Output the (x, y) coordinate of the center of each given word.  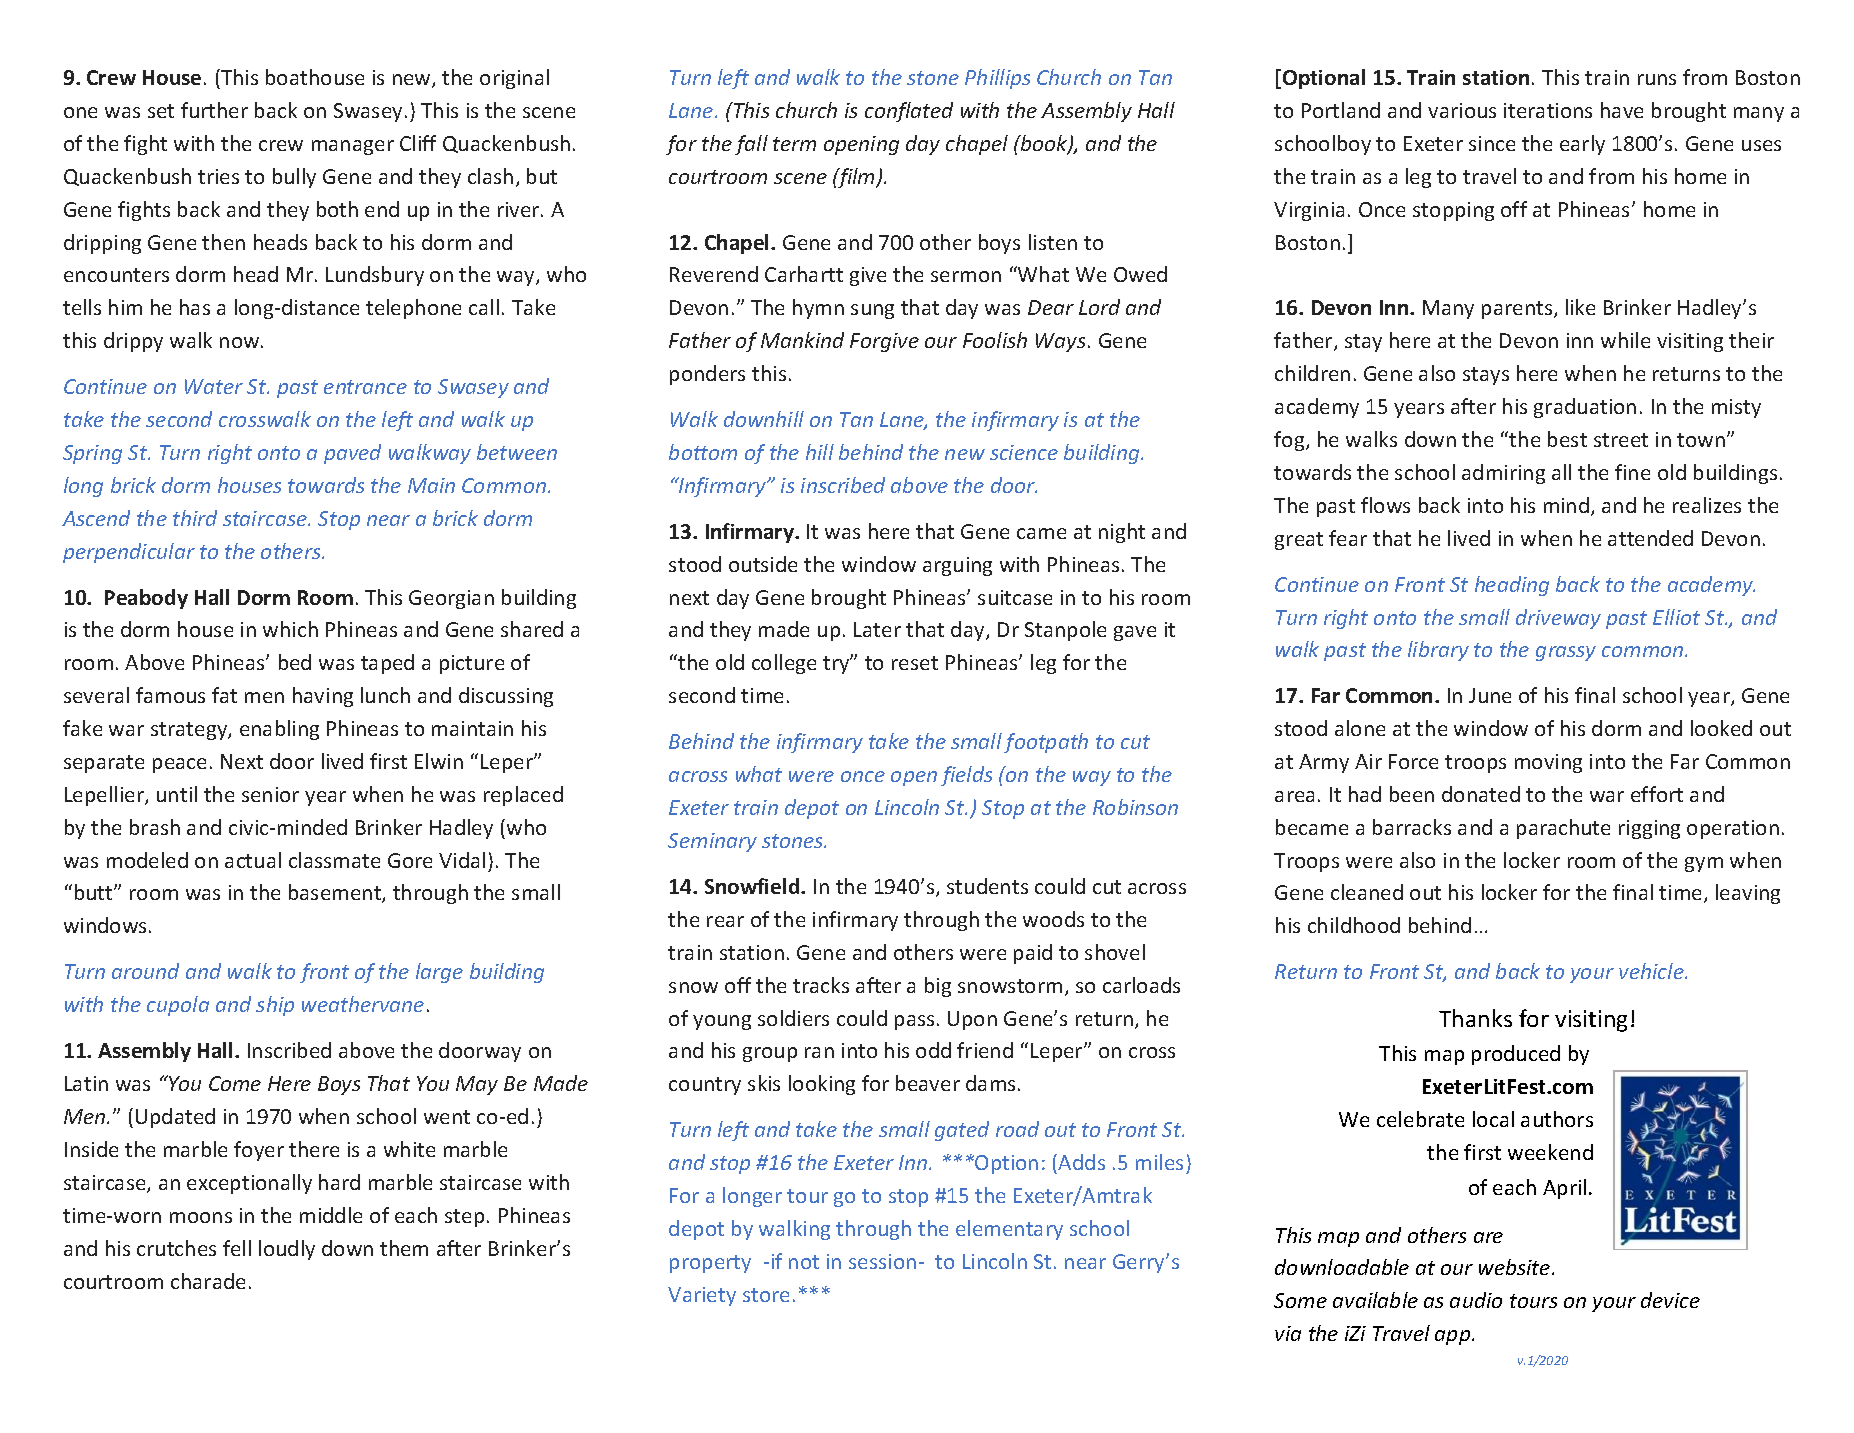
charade (208, 1281)
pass (914, 1022)
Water (214, 386)
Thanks (1475, 1018)
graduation (1585, 408)
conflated (909, 112)
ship (275, 1006)
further (214, 110)
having (323, 697)
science (1024, 452)
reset (915, 663)
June (1490, 695)
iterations (1548, 110)
